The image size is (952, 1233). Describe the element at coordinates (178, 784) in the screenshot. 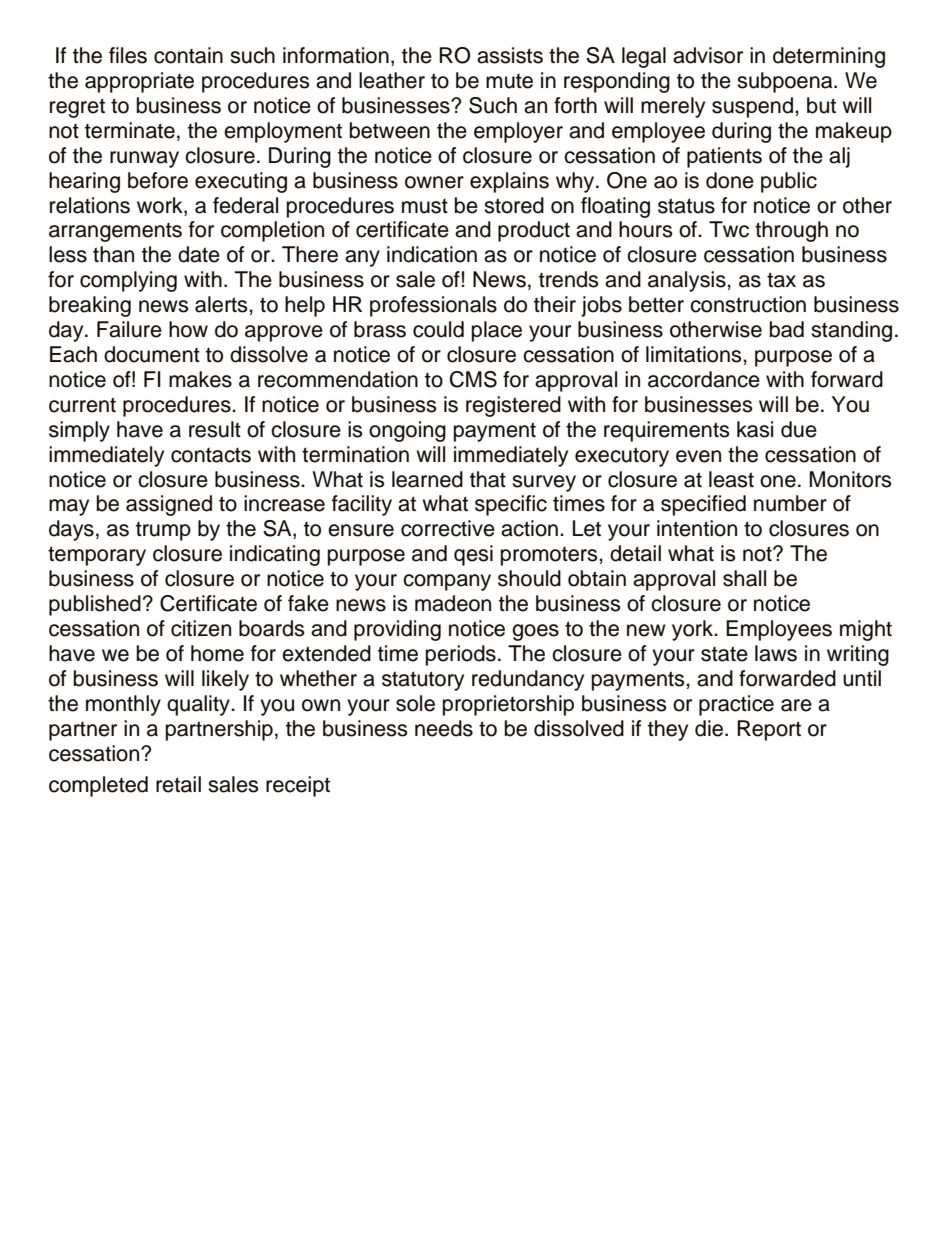

I see `retail` at that location.
